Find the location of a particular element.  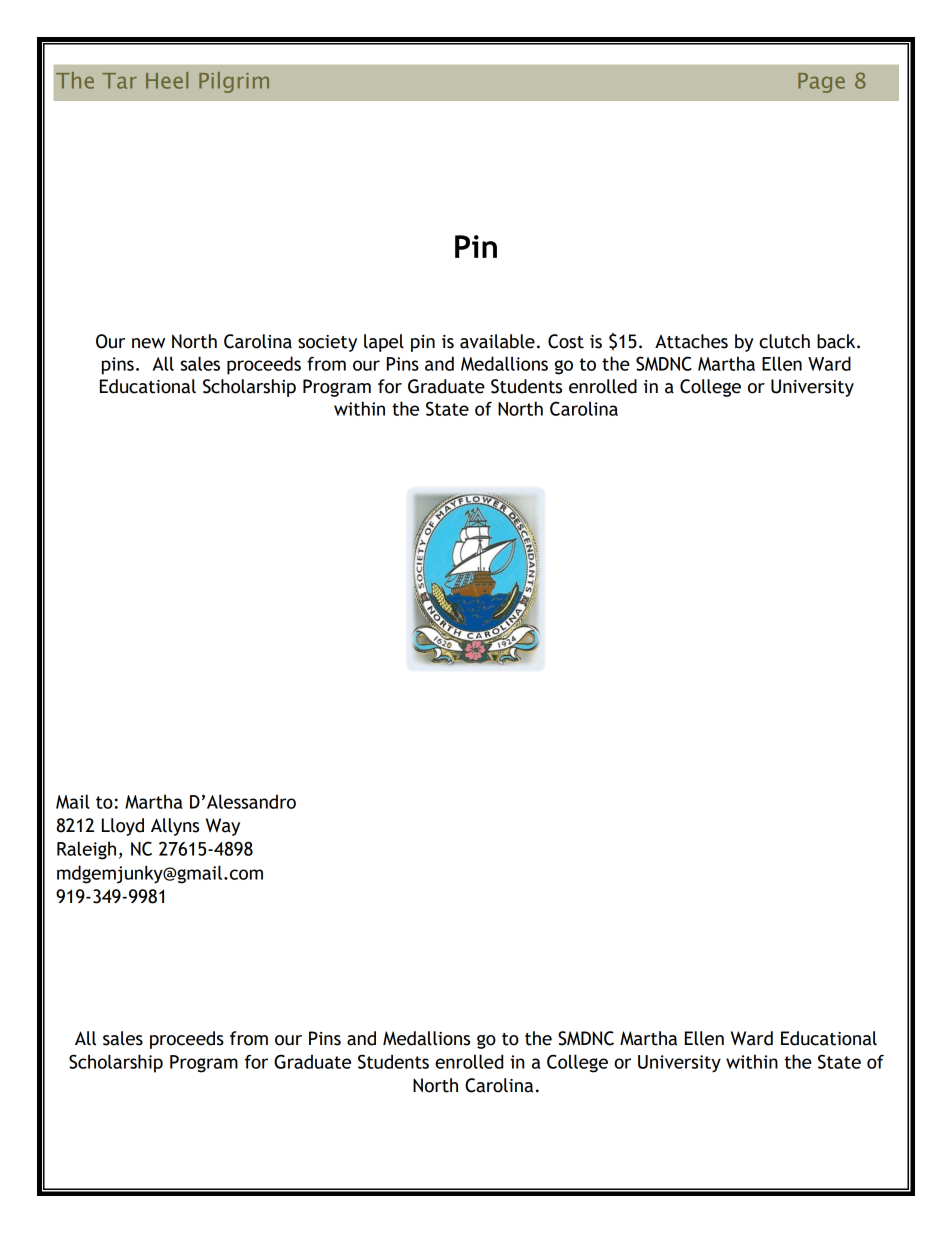

Attaches is located at coordinates (691, 341).
